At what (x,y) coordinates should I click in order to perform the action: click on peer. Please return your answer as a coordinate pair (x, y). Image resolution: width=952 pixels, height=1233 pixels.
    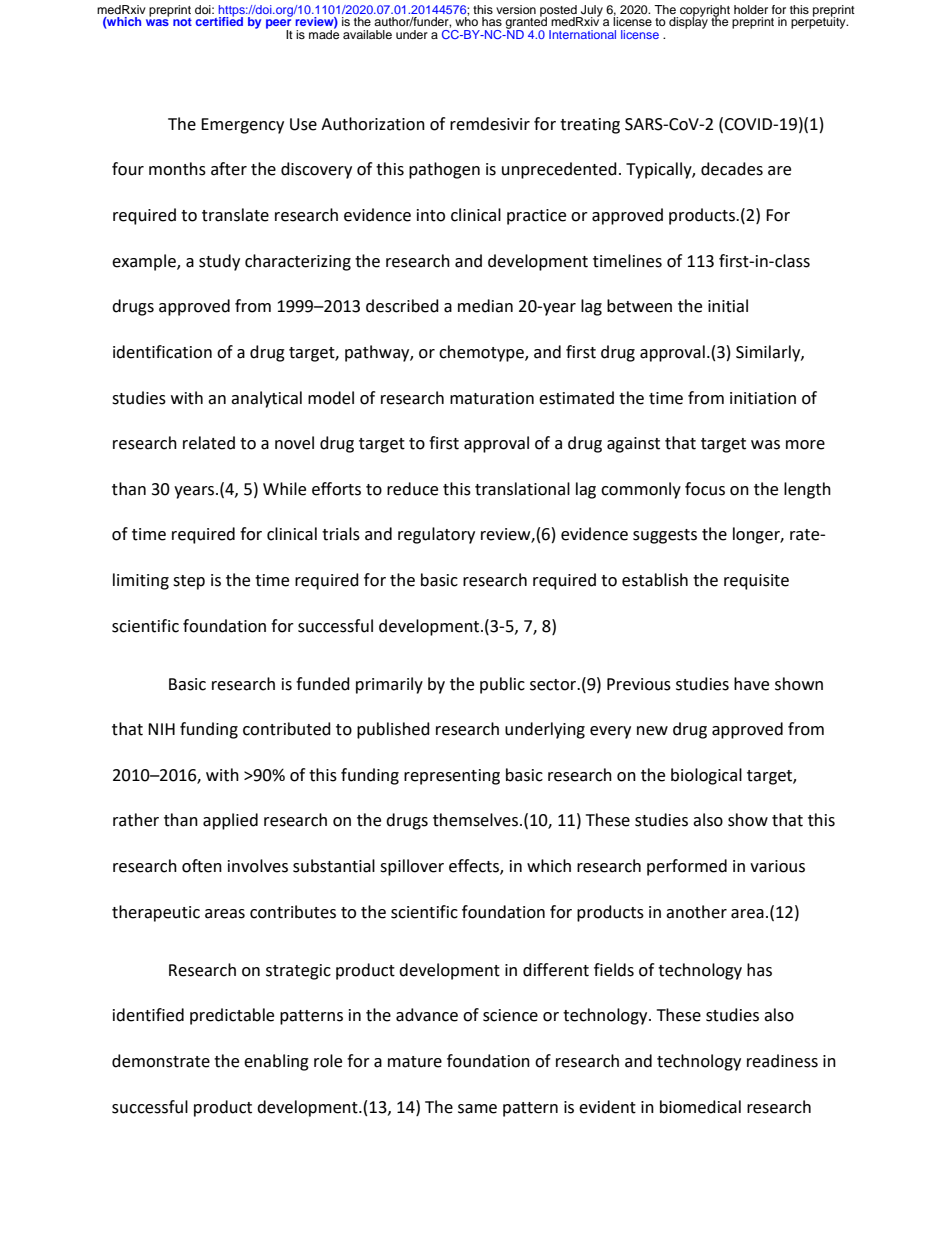
    Looking at the image, I should click on (279, 25).
